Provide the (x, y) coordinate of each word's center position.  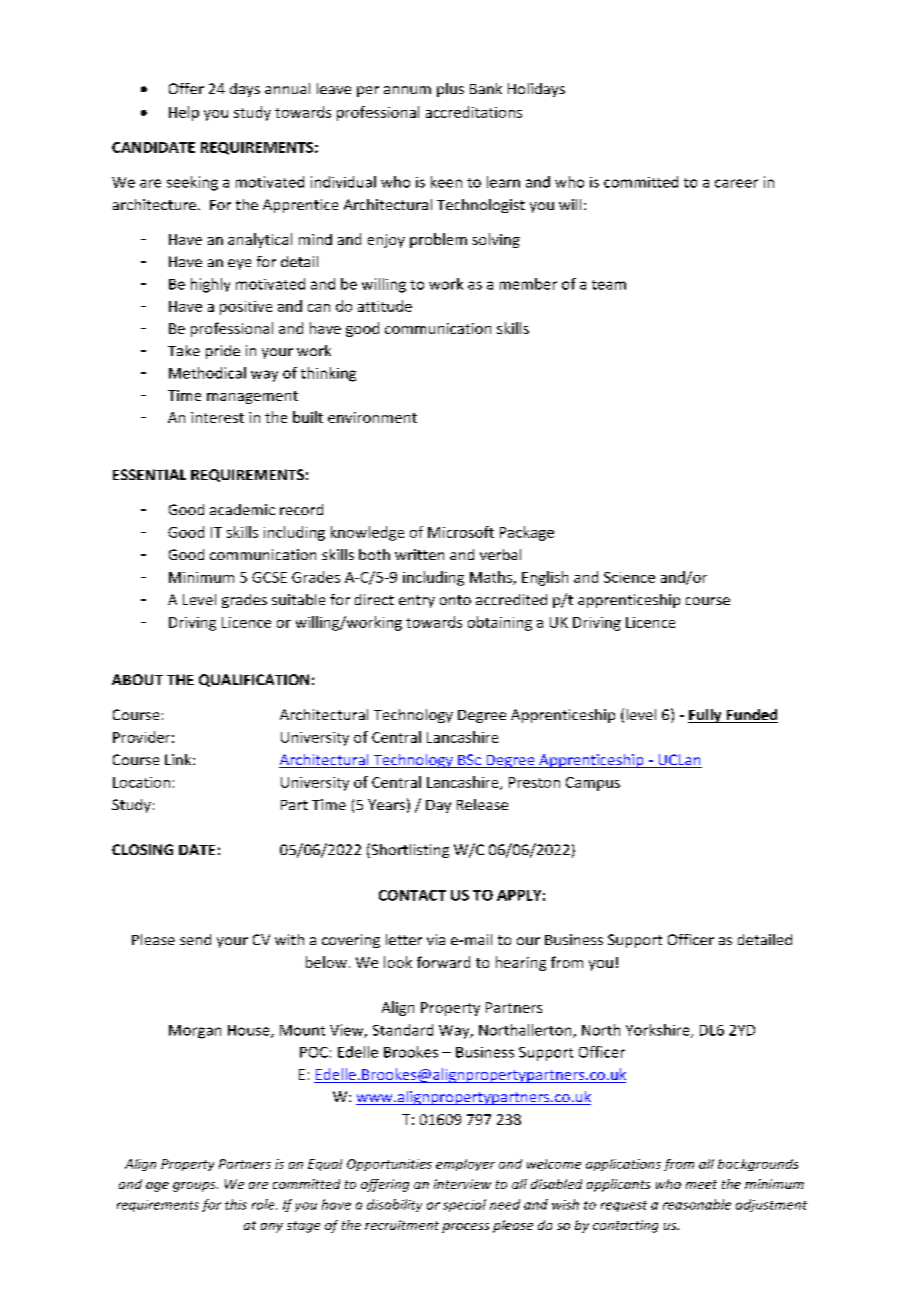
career (736, 183)
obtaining (500, 623)
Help (184, 113)
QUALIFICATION (254, 680)
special (464, 1205)
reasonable (697, 1204)
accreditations (474, 112)
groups (195, 1187)
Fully (706, 716)
